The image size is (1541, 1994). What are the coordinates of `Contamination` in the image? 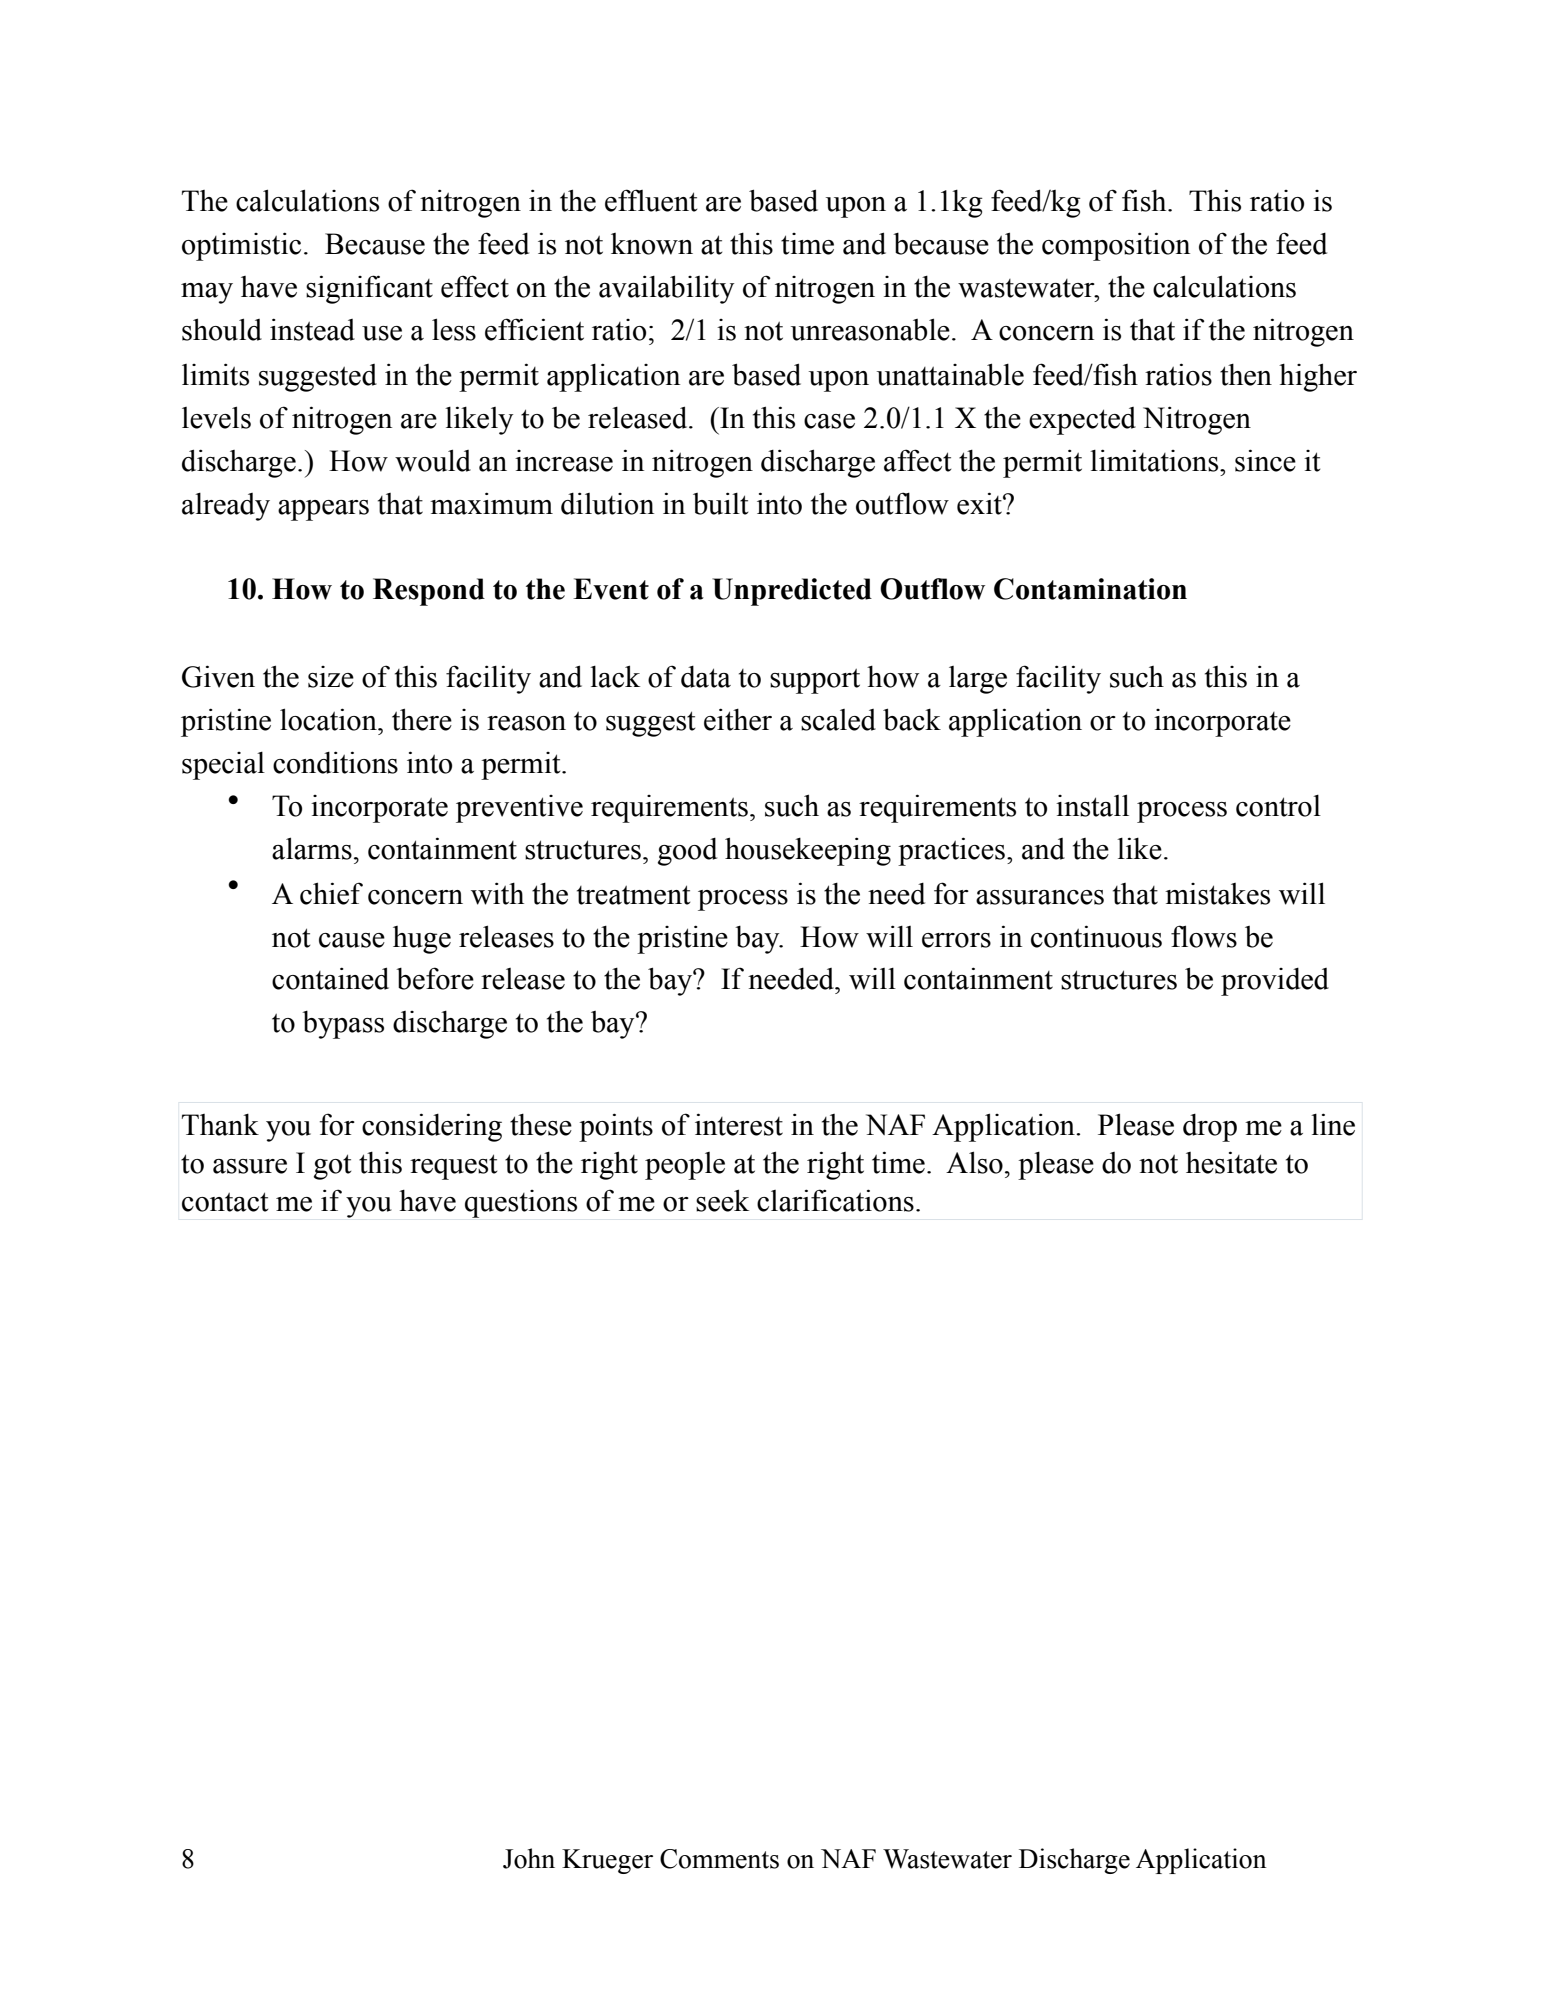 It's located at (1090, 589).
